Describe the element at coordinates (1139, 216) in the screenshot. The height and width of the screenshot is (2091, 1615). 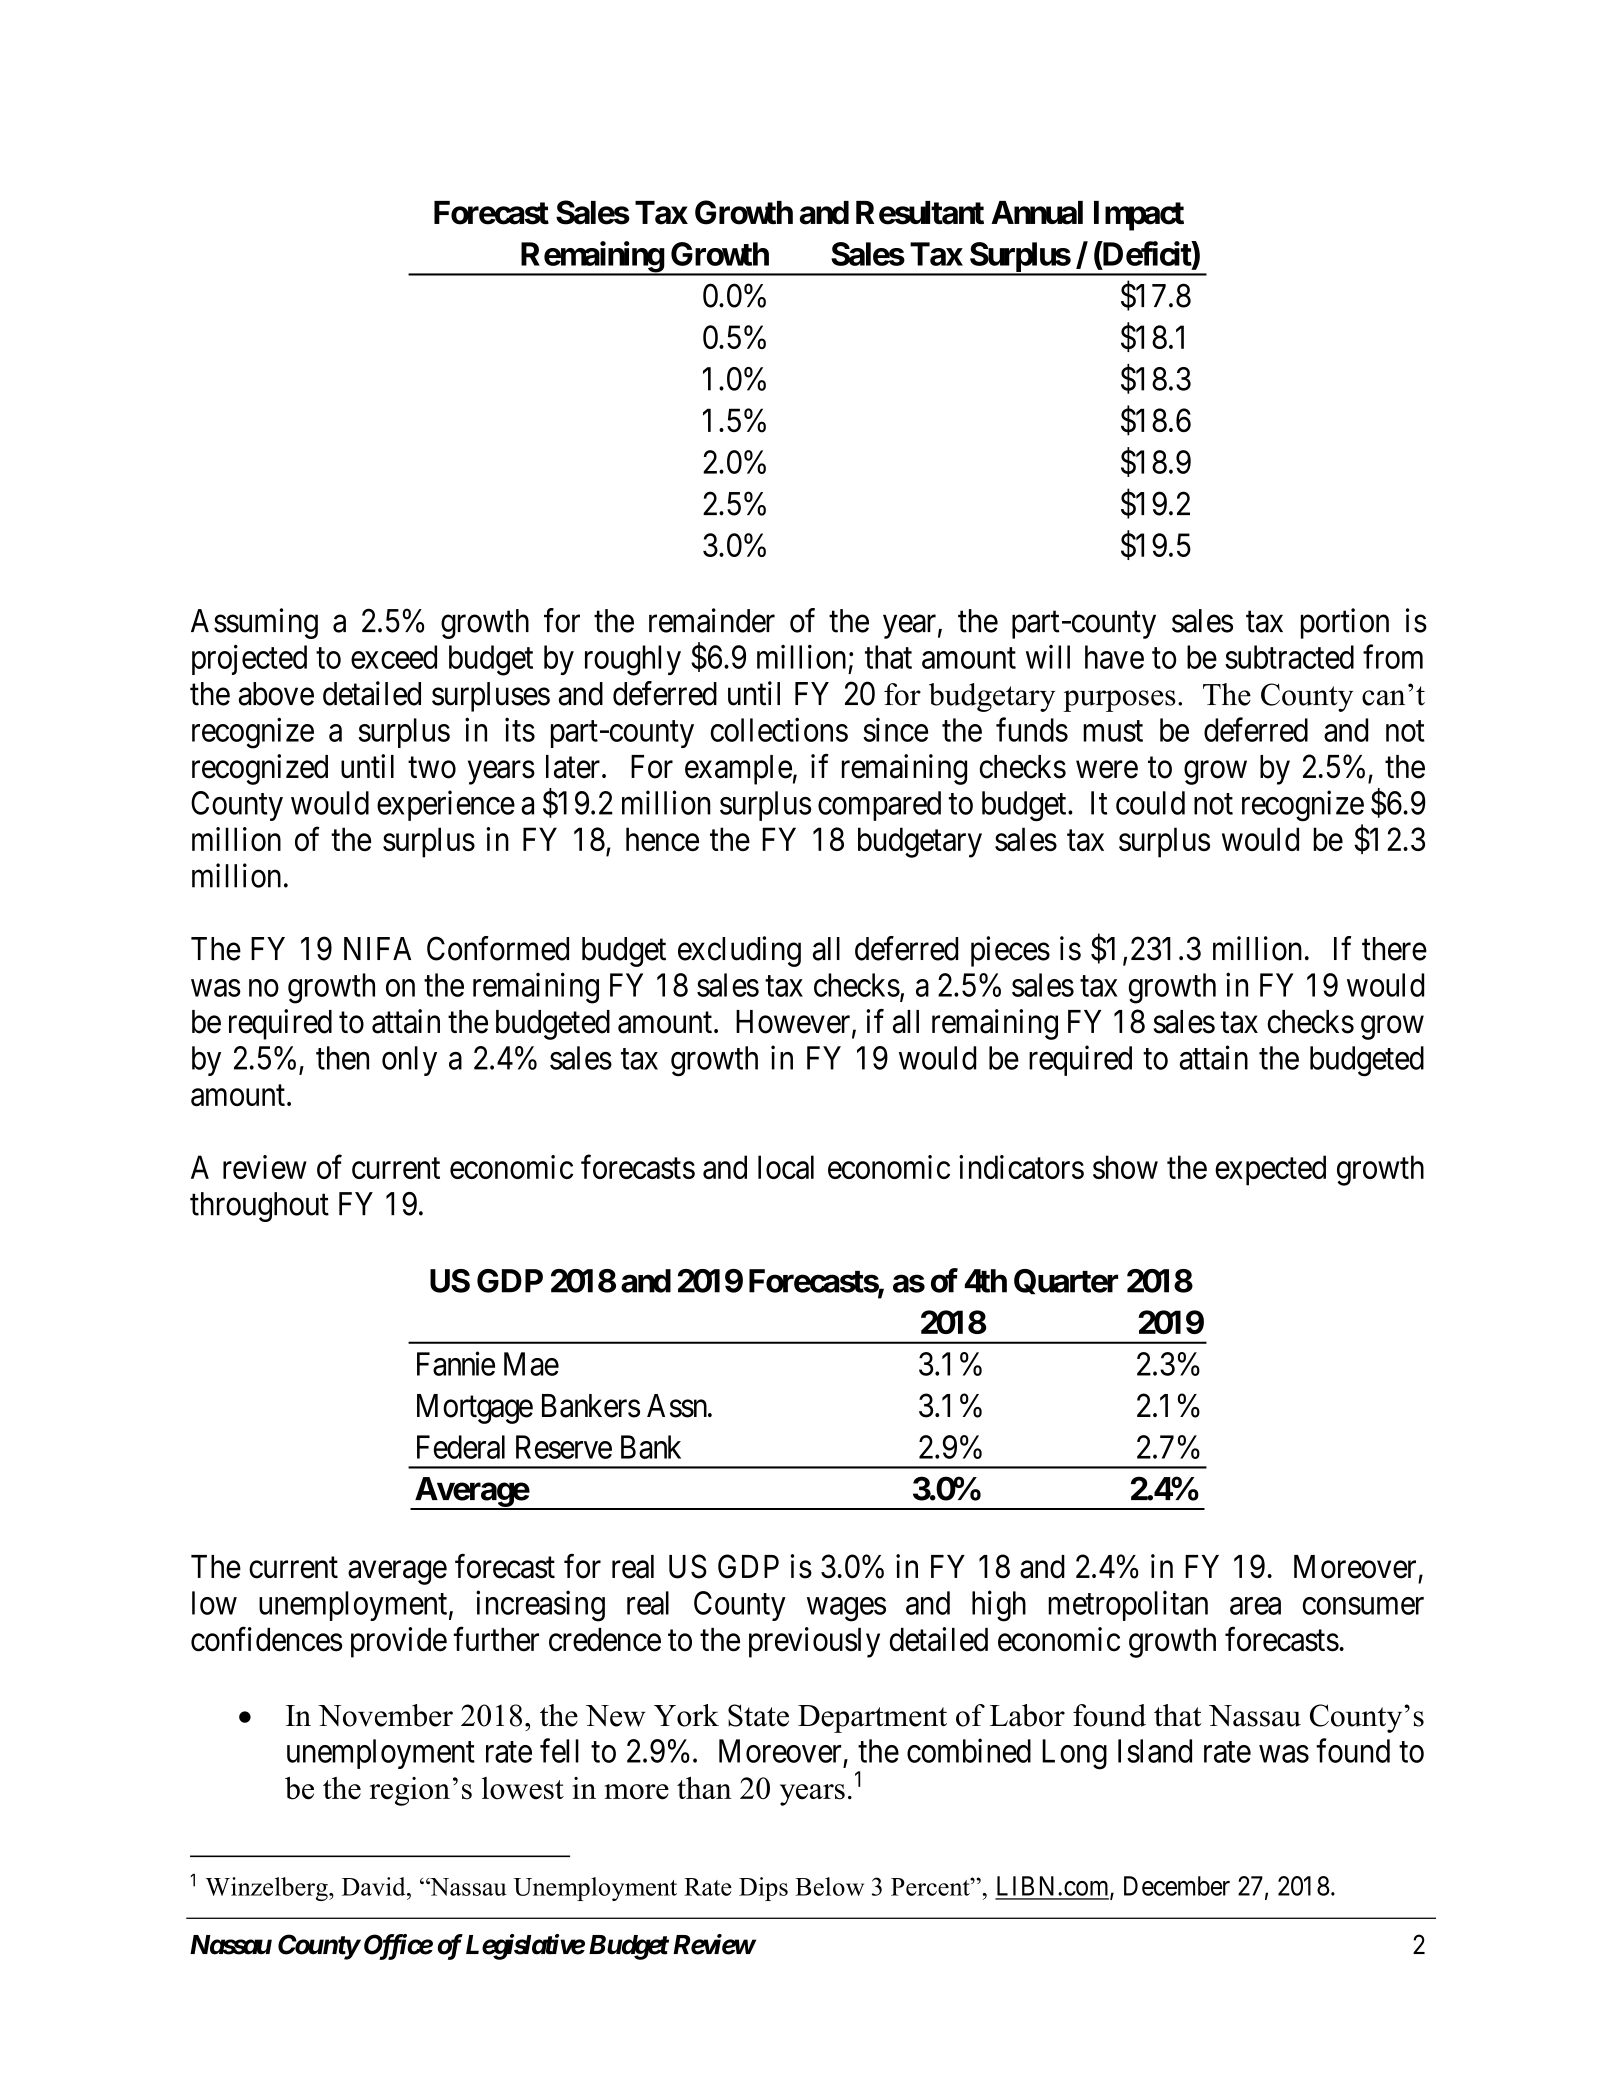
I see `Impact` at that location.
